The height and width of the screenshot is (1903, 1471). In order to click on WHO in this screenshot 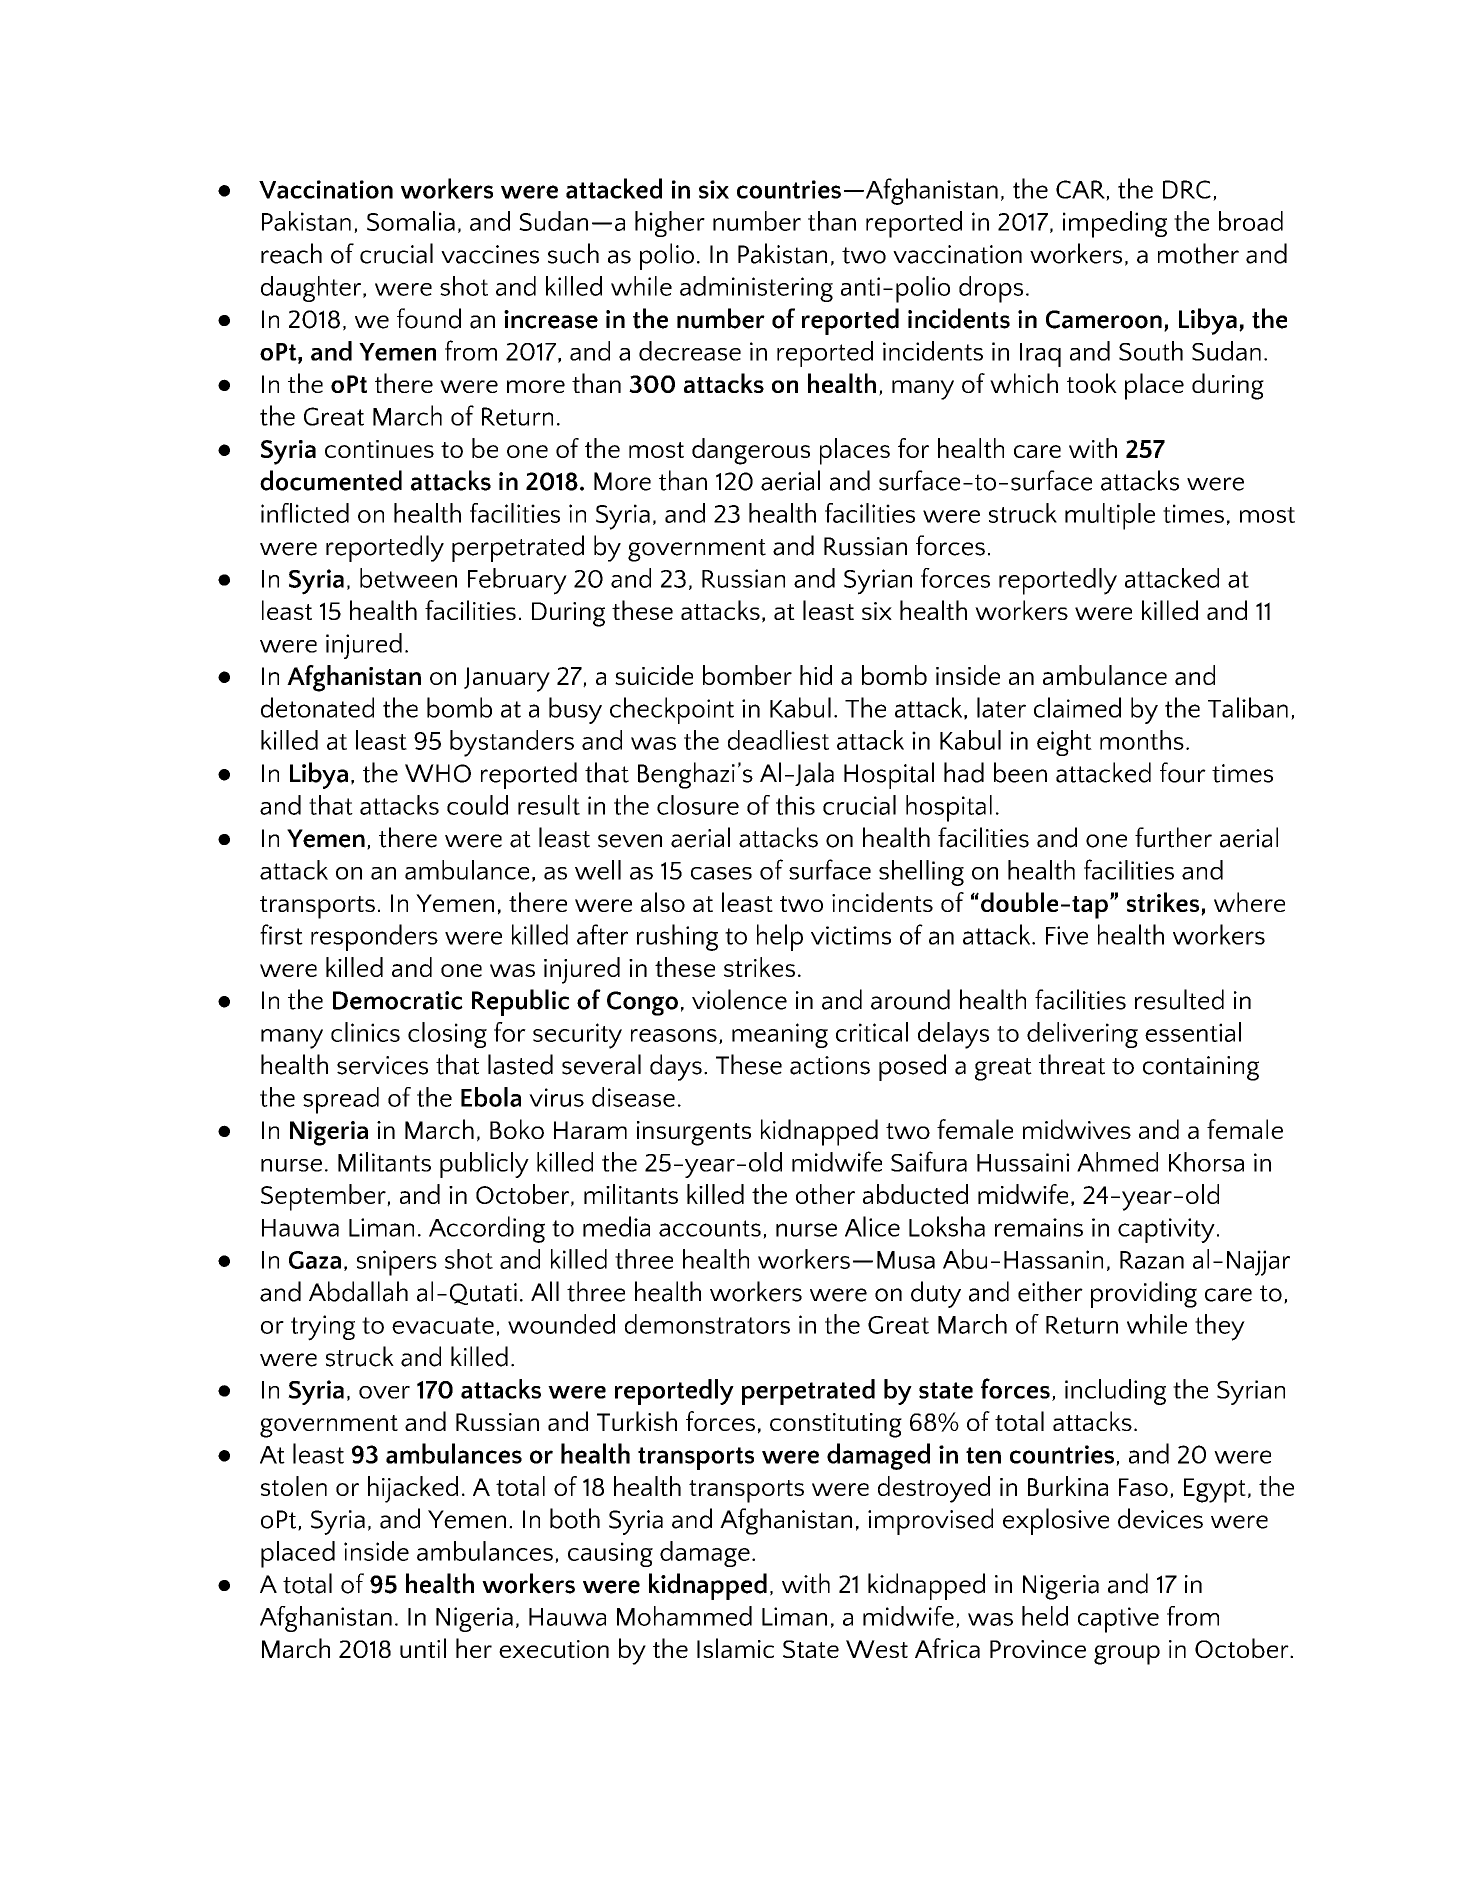, I will do `click(438, 773)`.
